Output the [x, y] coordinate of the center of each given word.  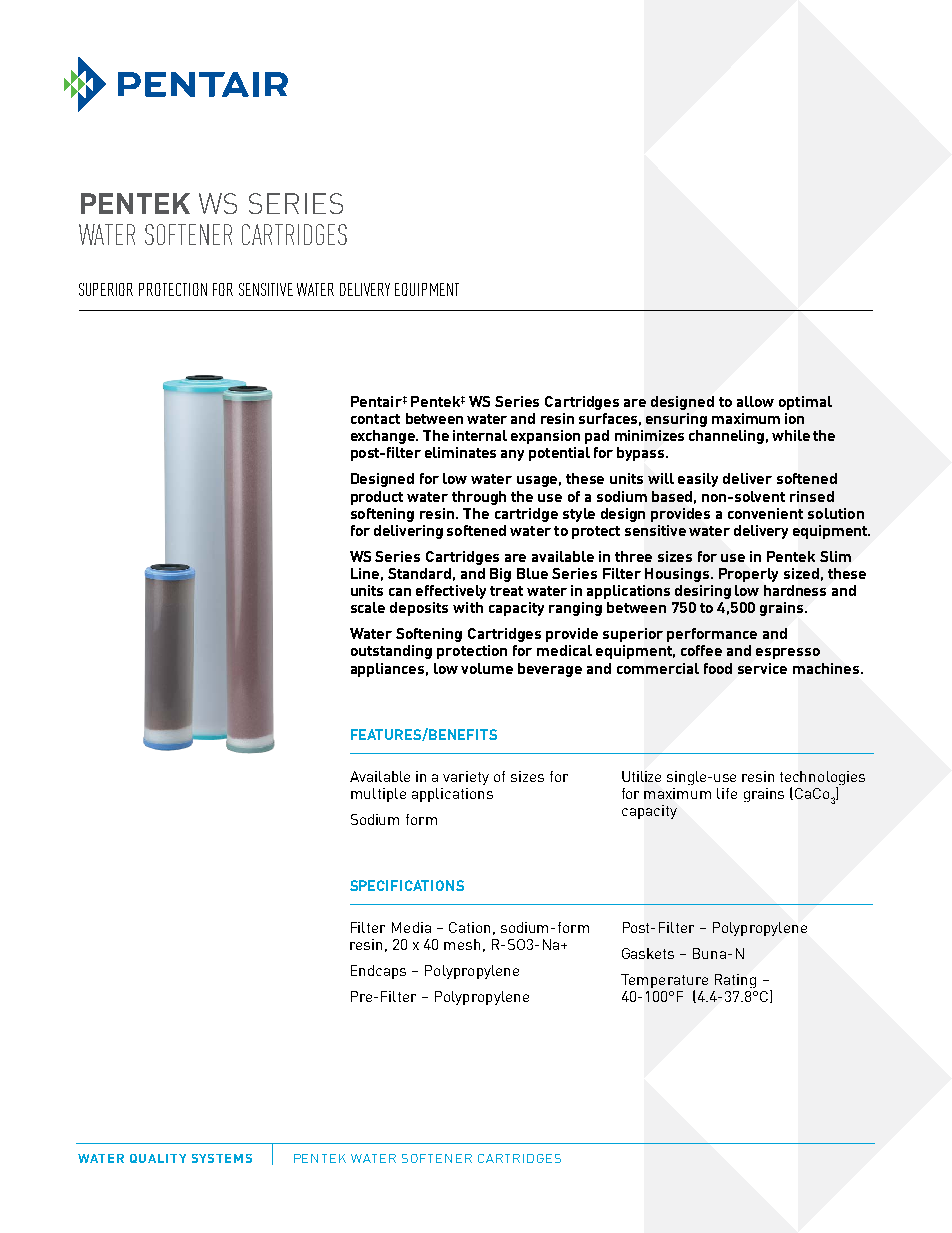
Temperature [664, 982]
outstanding [391, 652]
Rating [735, 981]
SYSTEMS [222, 1158]
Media [411, 927]
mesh [462, 944]
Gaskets [648, 953]
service [762, 668]
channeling [726, 437]
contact [375, 419]
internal [480, 435]
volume [487, 668]
